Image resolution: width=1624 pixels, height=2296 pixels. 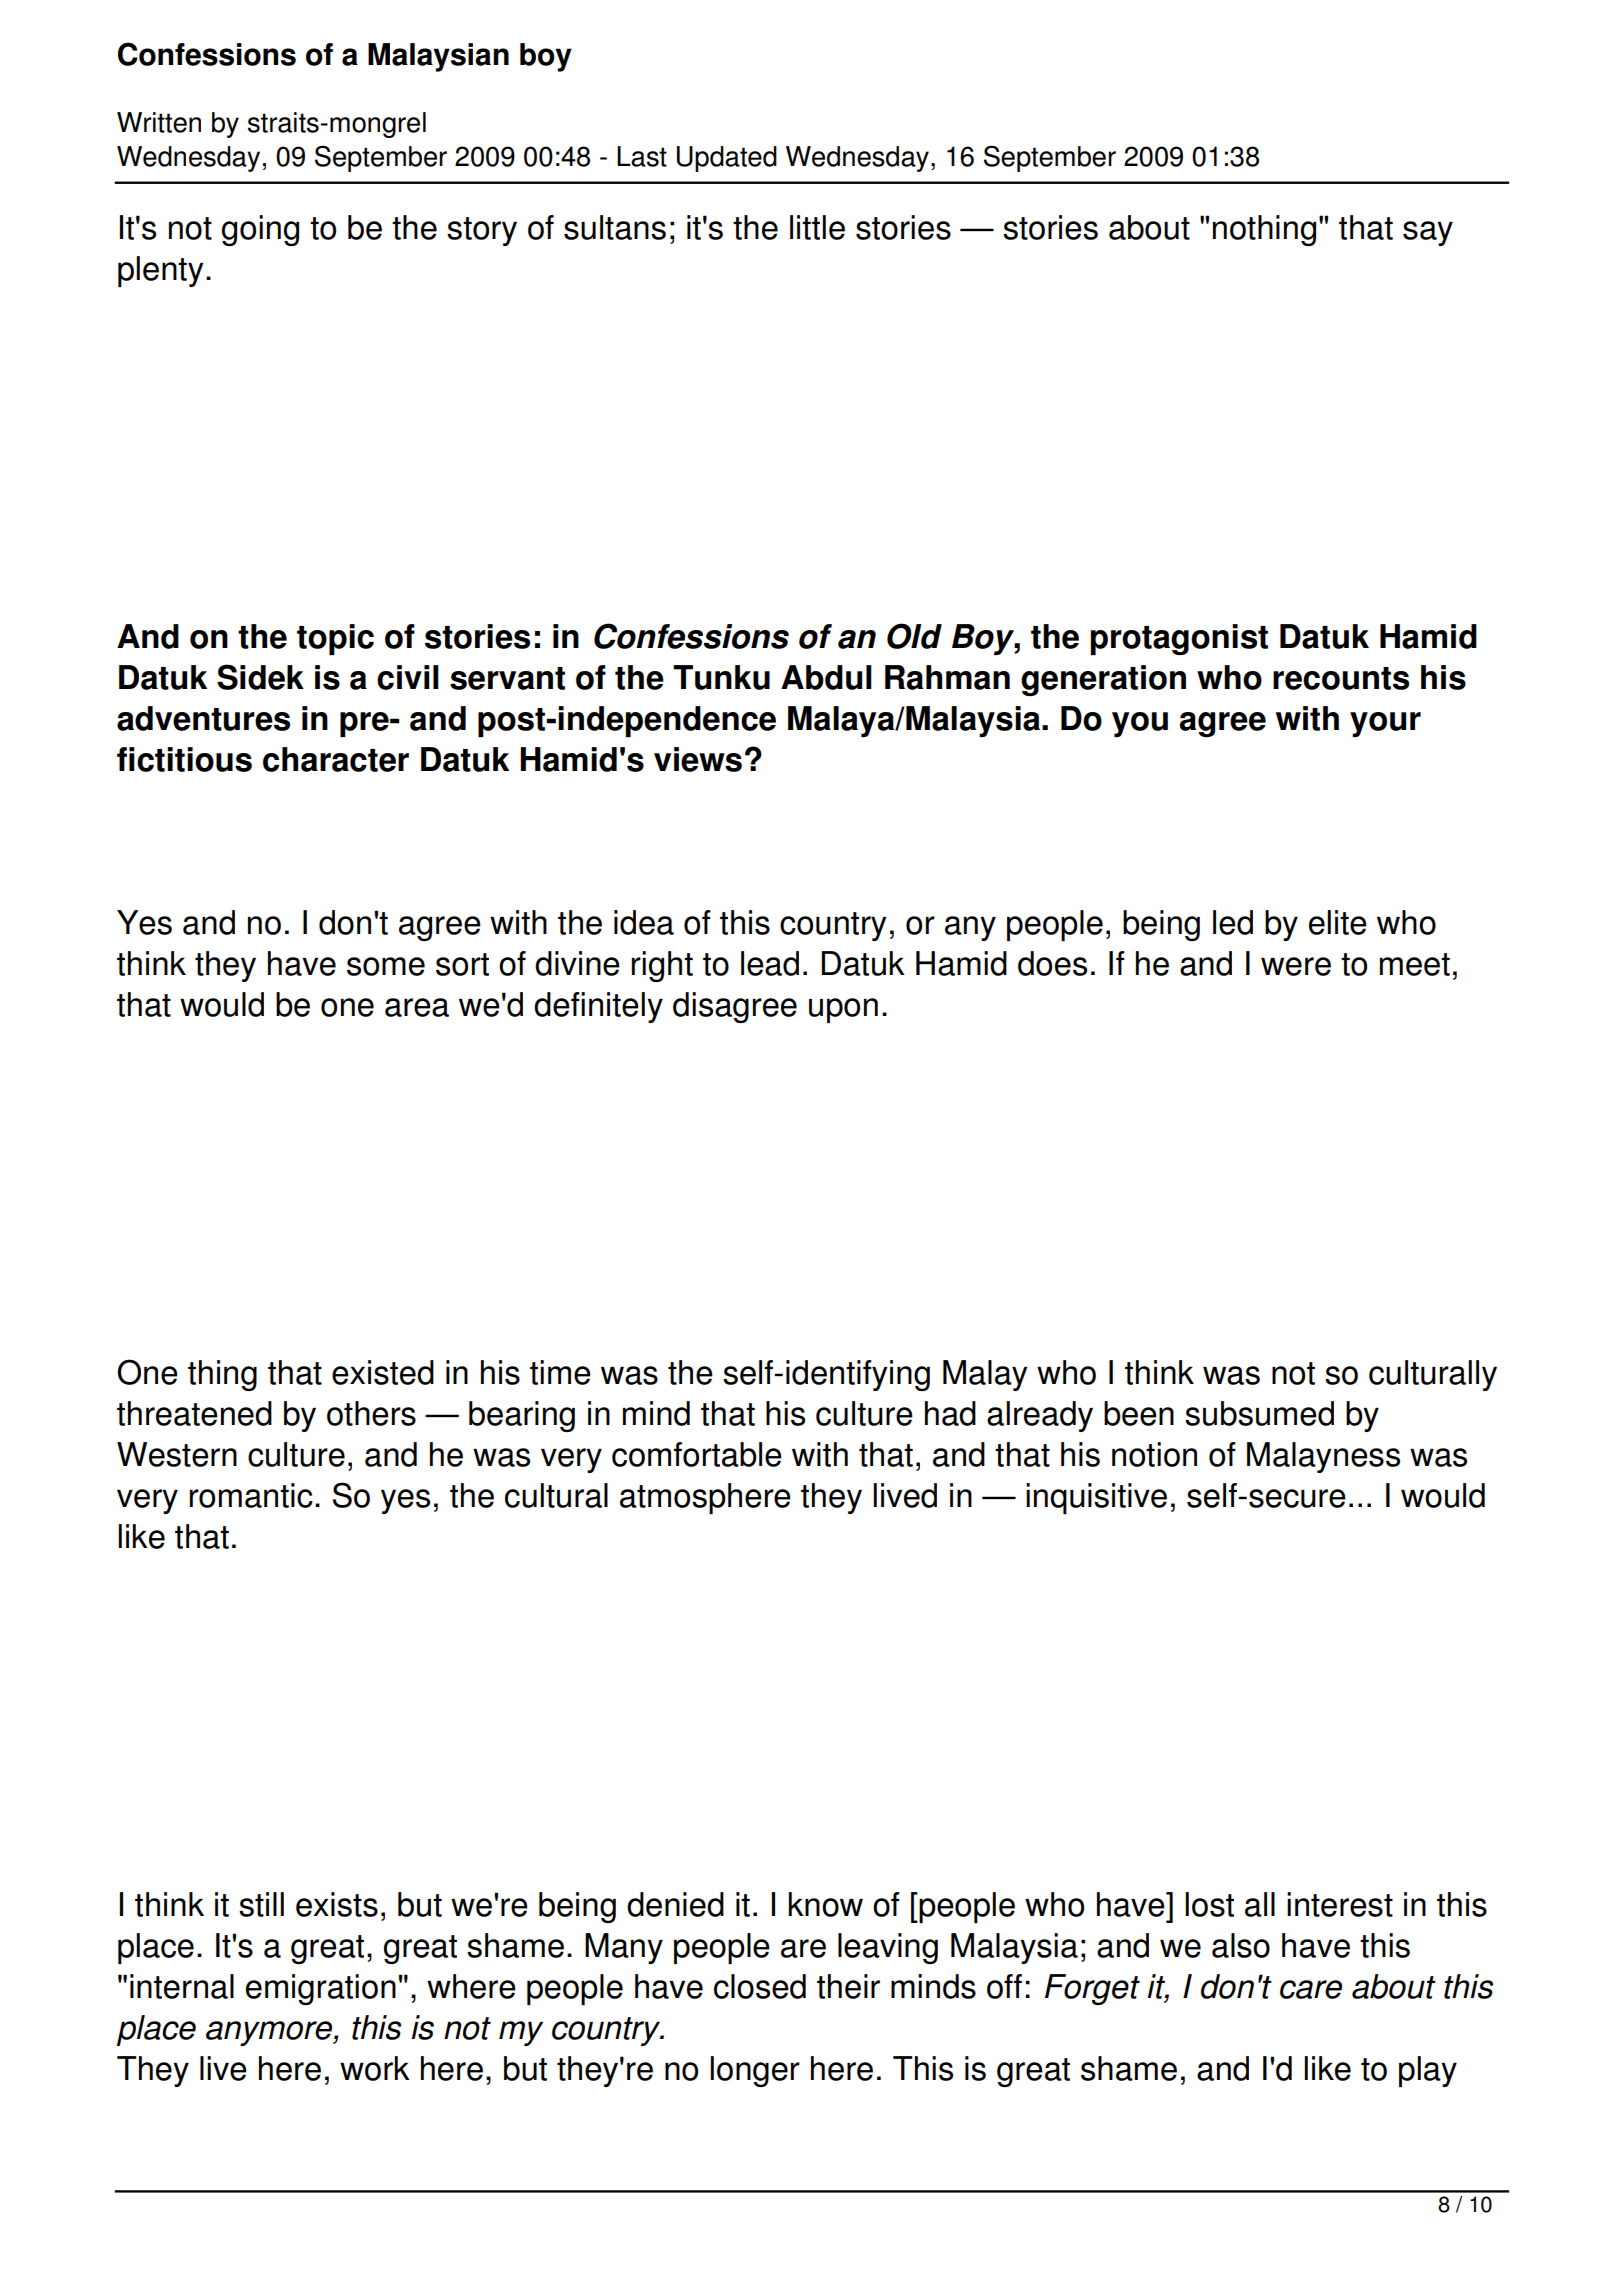 I want to click on little, so click(x=817, y=227).
